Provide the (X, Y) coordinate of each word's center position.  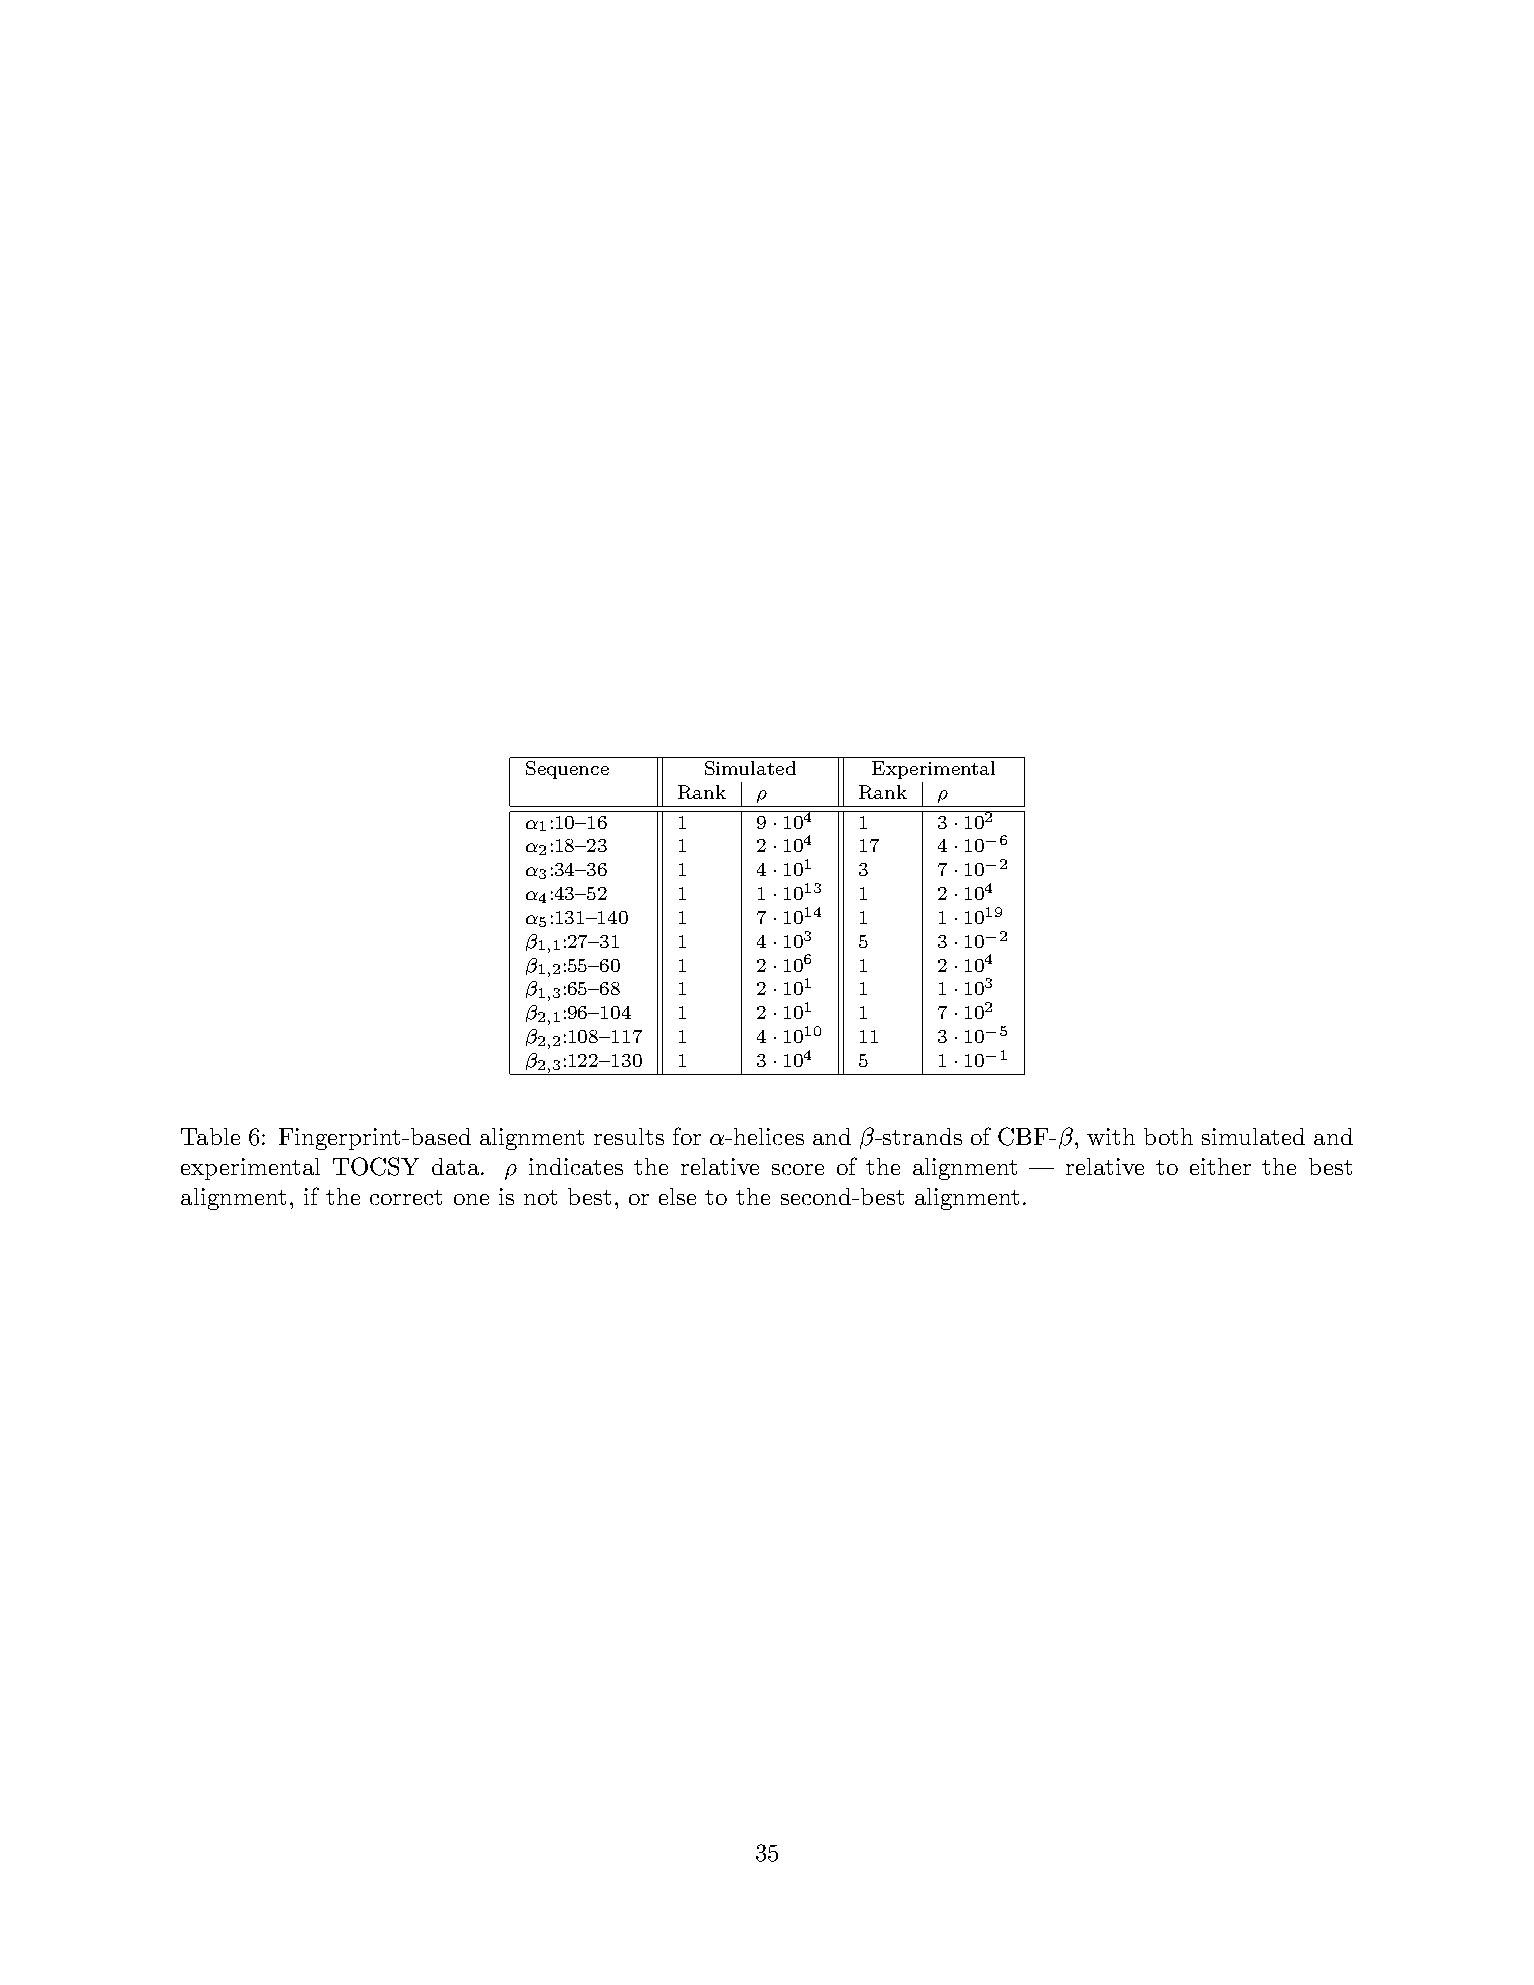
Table (210, 1136)
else (677, 1196)
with (1111, 1136)
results (629, 1136)
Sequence (567, 770)
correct (406, 1197)
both (1168, 1136)
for (687, 1136)
